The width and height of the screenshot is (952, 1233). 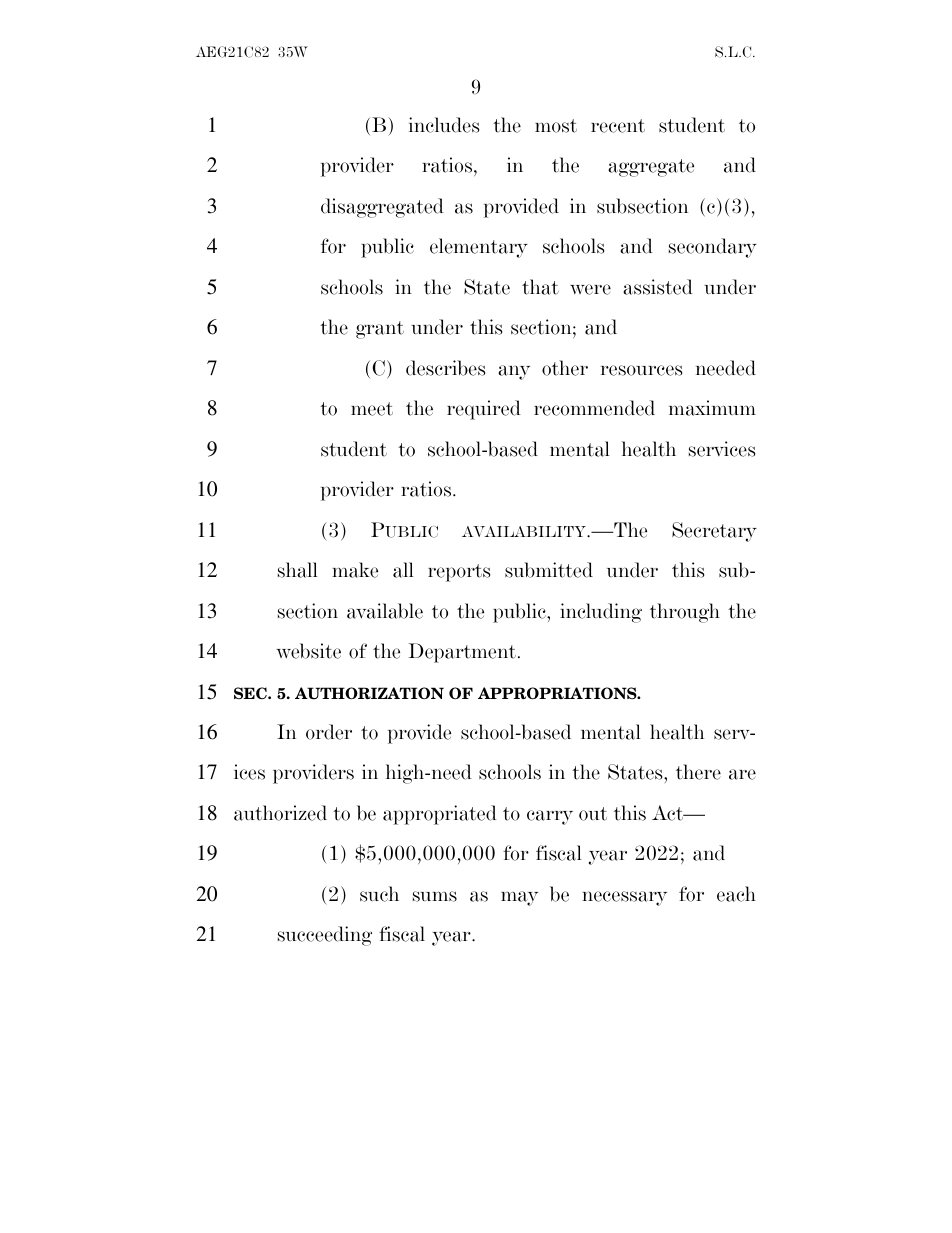 What do you see at coordinates (514, 372) in the screenshot?
I see `any` at bounding box center [514, 372].
